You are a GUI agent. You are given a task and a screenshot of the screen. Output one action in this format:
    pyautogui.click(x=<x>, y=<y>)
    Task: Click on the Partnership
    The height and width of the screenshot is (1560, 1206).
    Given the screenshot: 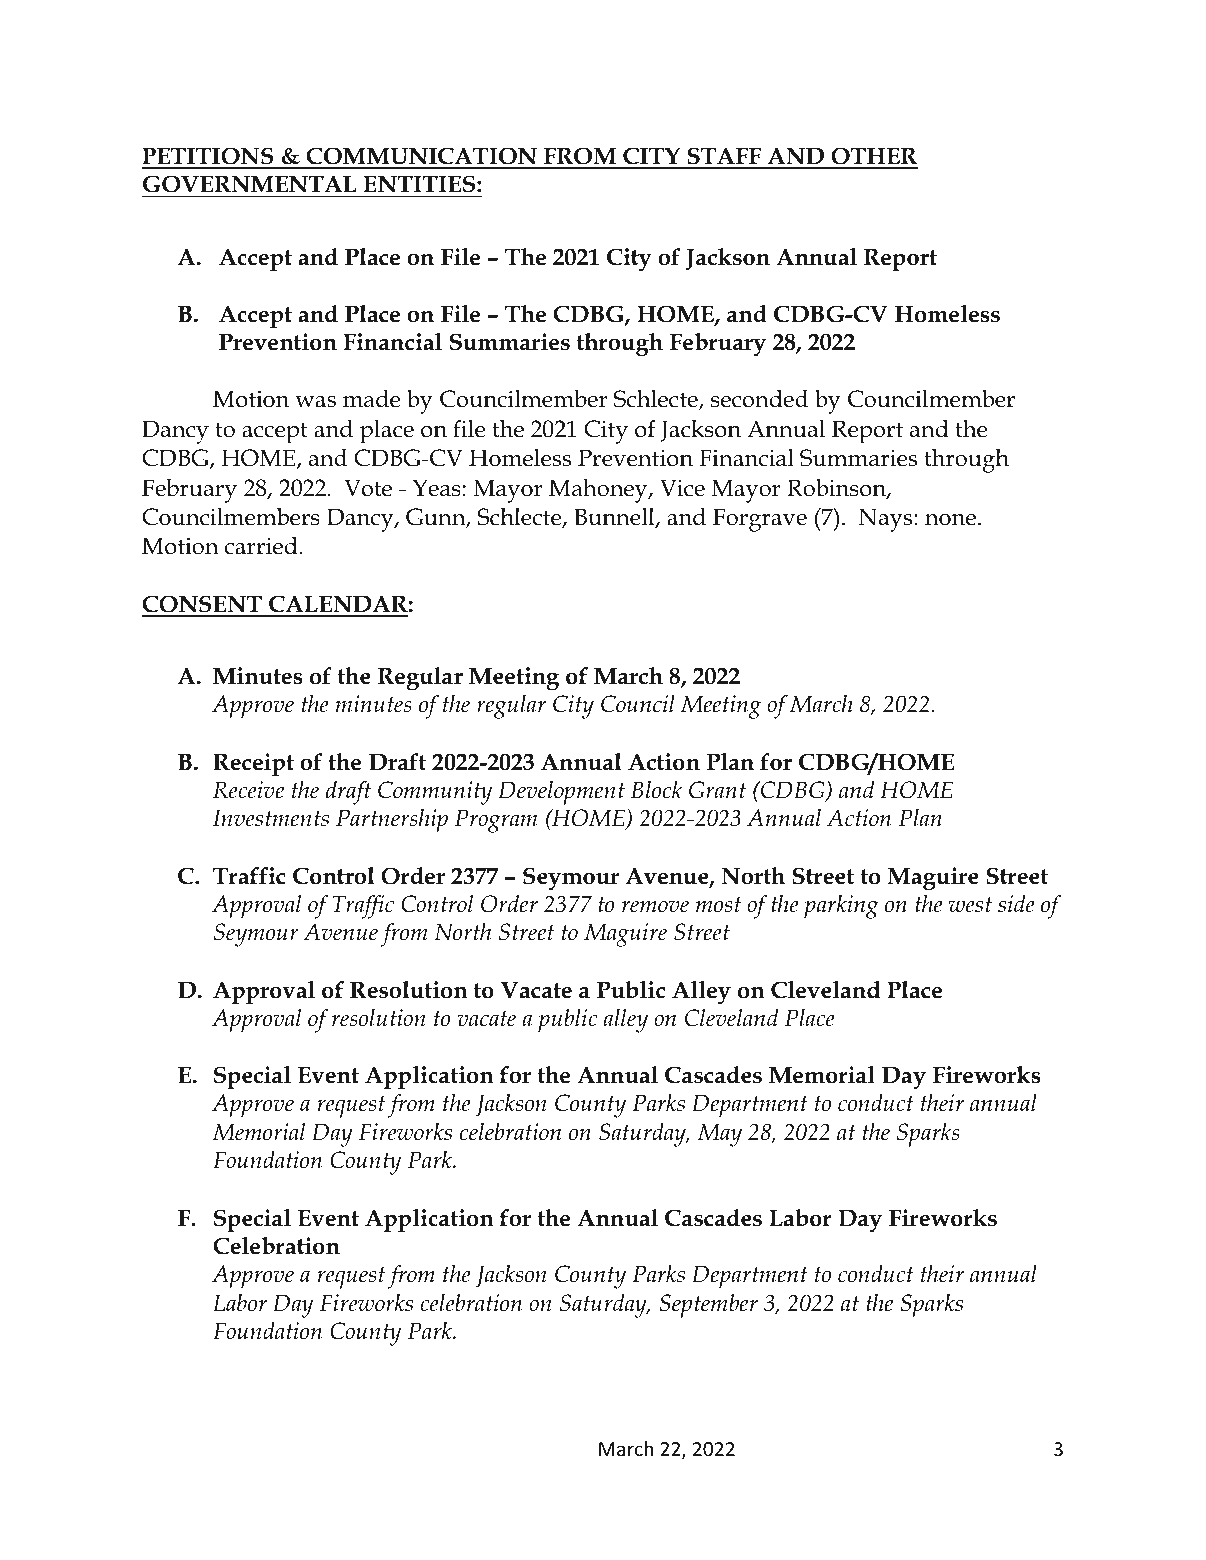 What is the action you would take?
    pyautogui.click(x=392, y=821)
